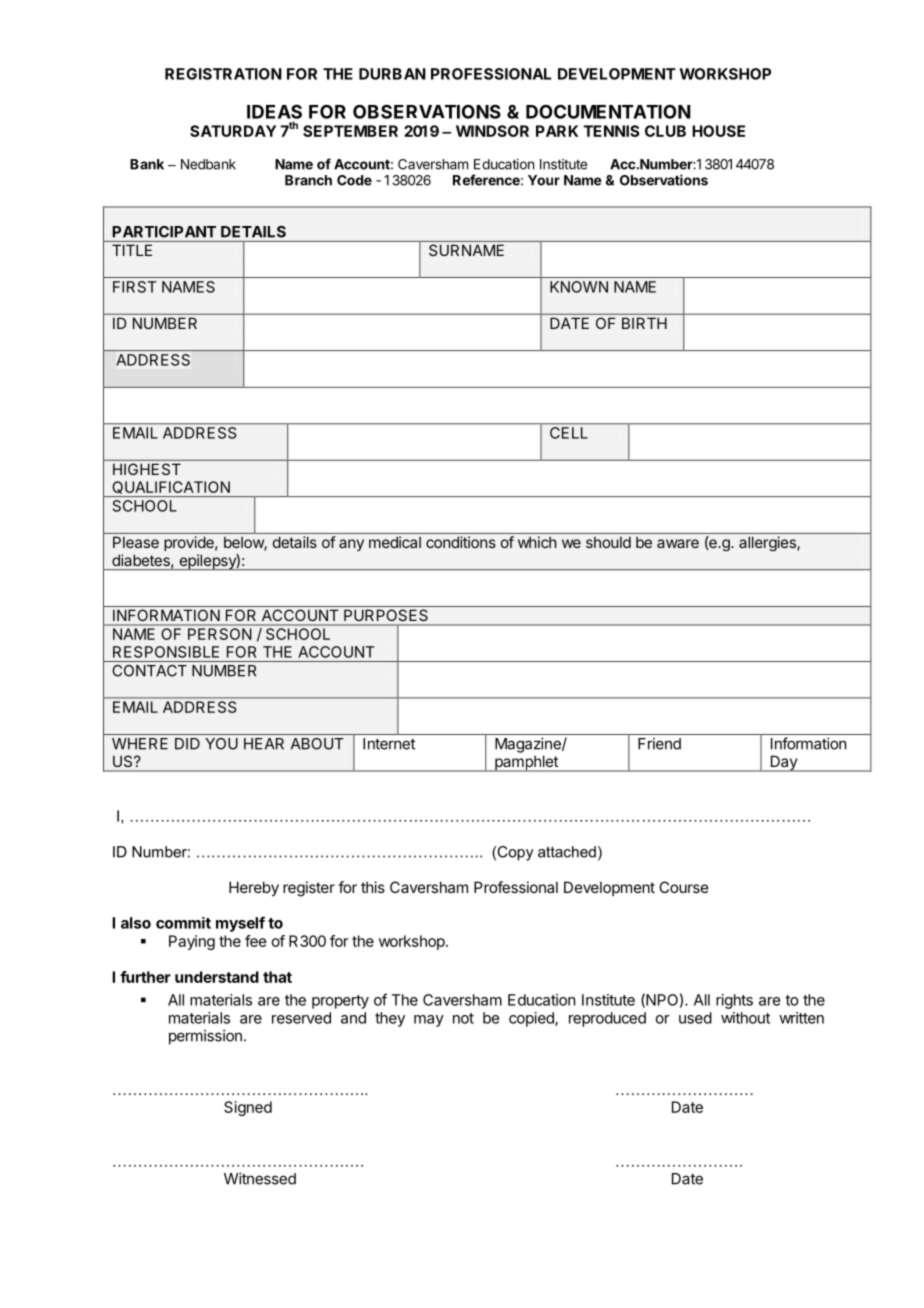  What do you see at coordinates (463, 1018) in the screenshot?
I see `not` at bounding box center [463, 1018].
